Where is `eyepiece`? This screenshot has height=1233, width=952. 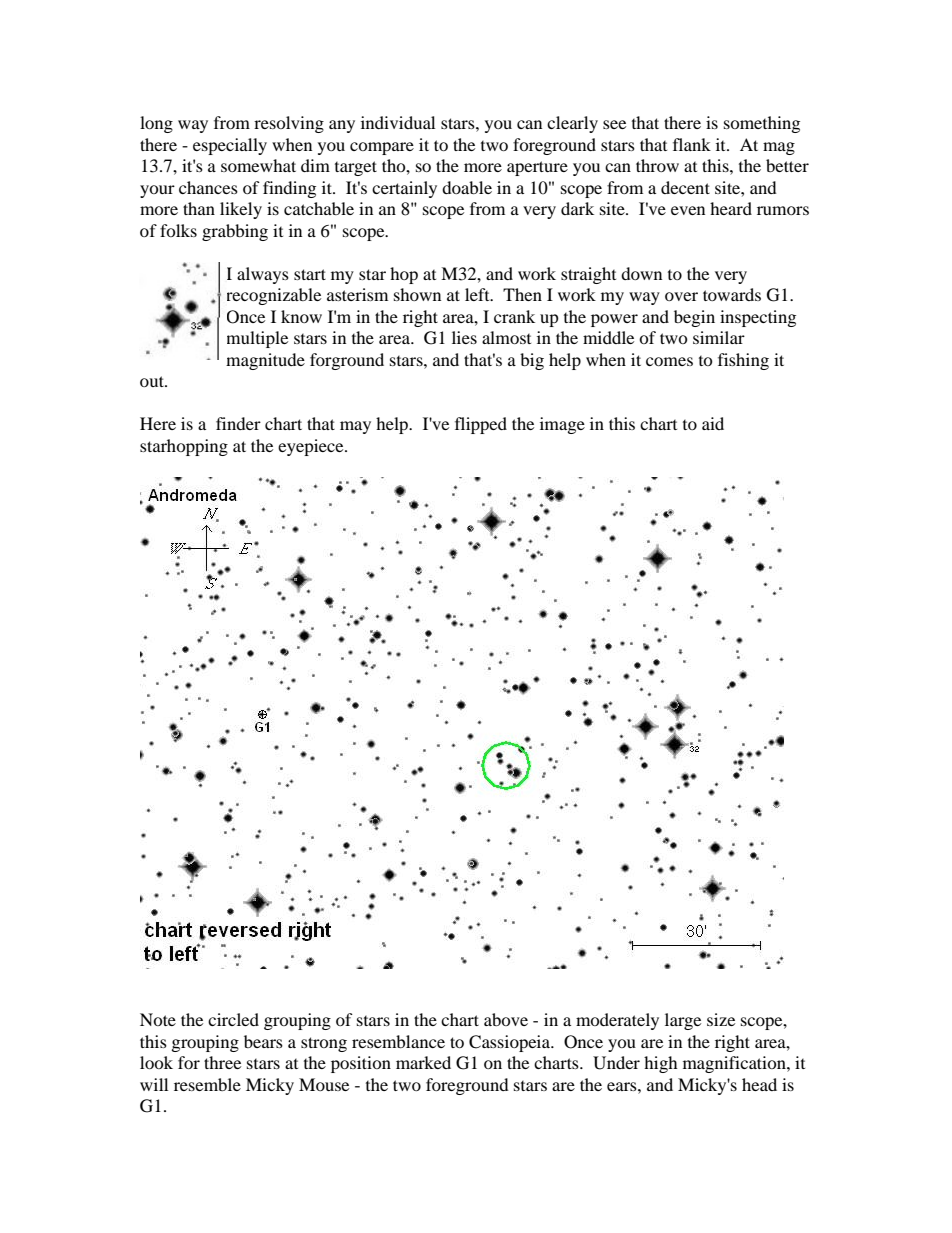 eyepiece is located at coordinates (312, 447).
